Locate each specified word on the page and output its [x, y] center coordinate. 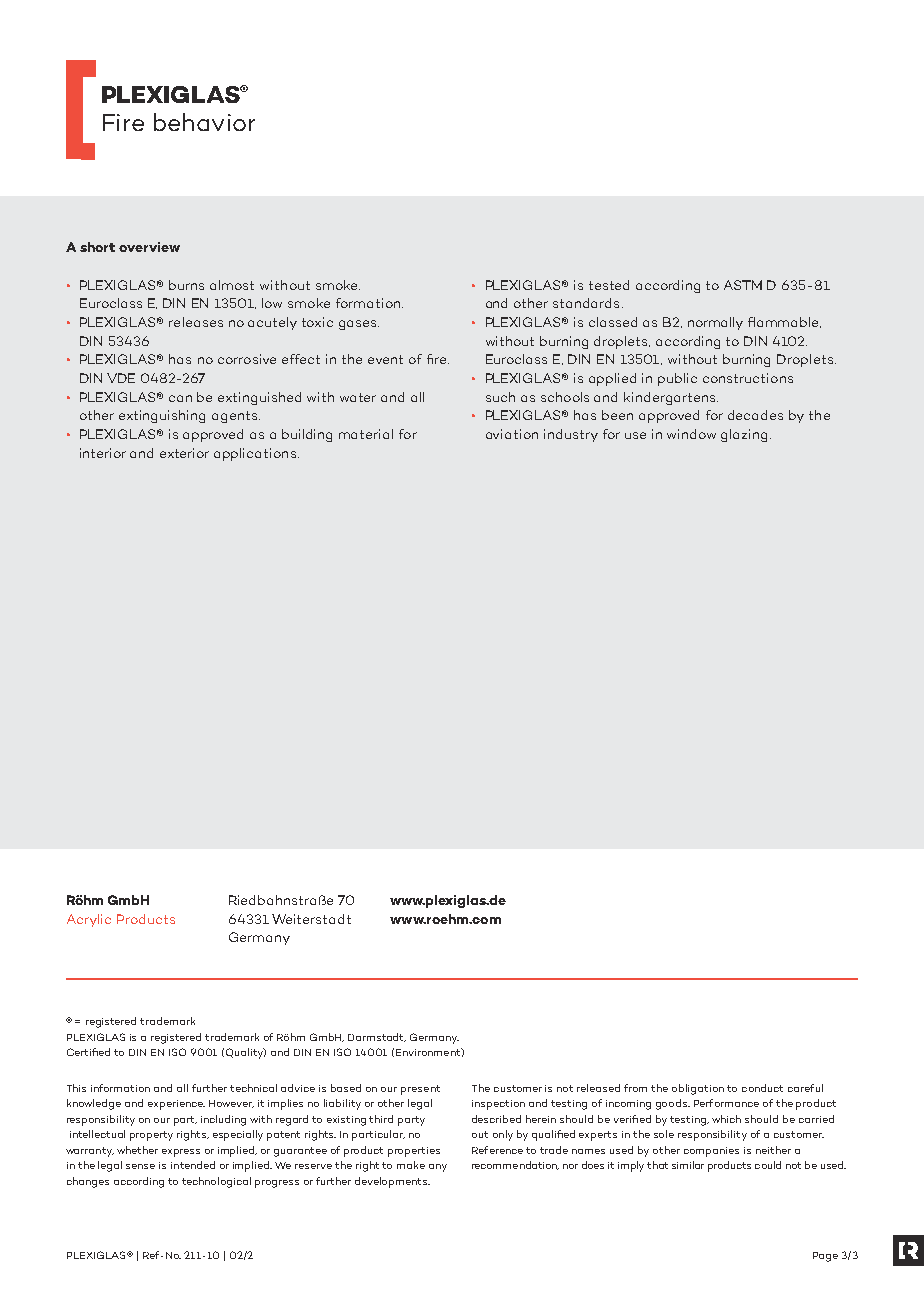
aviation [512, 434]
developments [392, 1182]
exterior [184, 453]
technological [216, 1182]
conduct [762, 1088]
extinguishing [162, 416]
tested [609, 285]
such [500, 397]
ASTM [743, 285]
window [691, 434]
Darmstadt [377, 1037]
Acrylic [89, 920]
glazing [744, 435]
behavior [204, 122]
